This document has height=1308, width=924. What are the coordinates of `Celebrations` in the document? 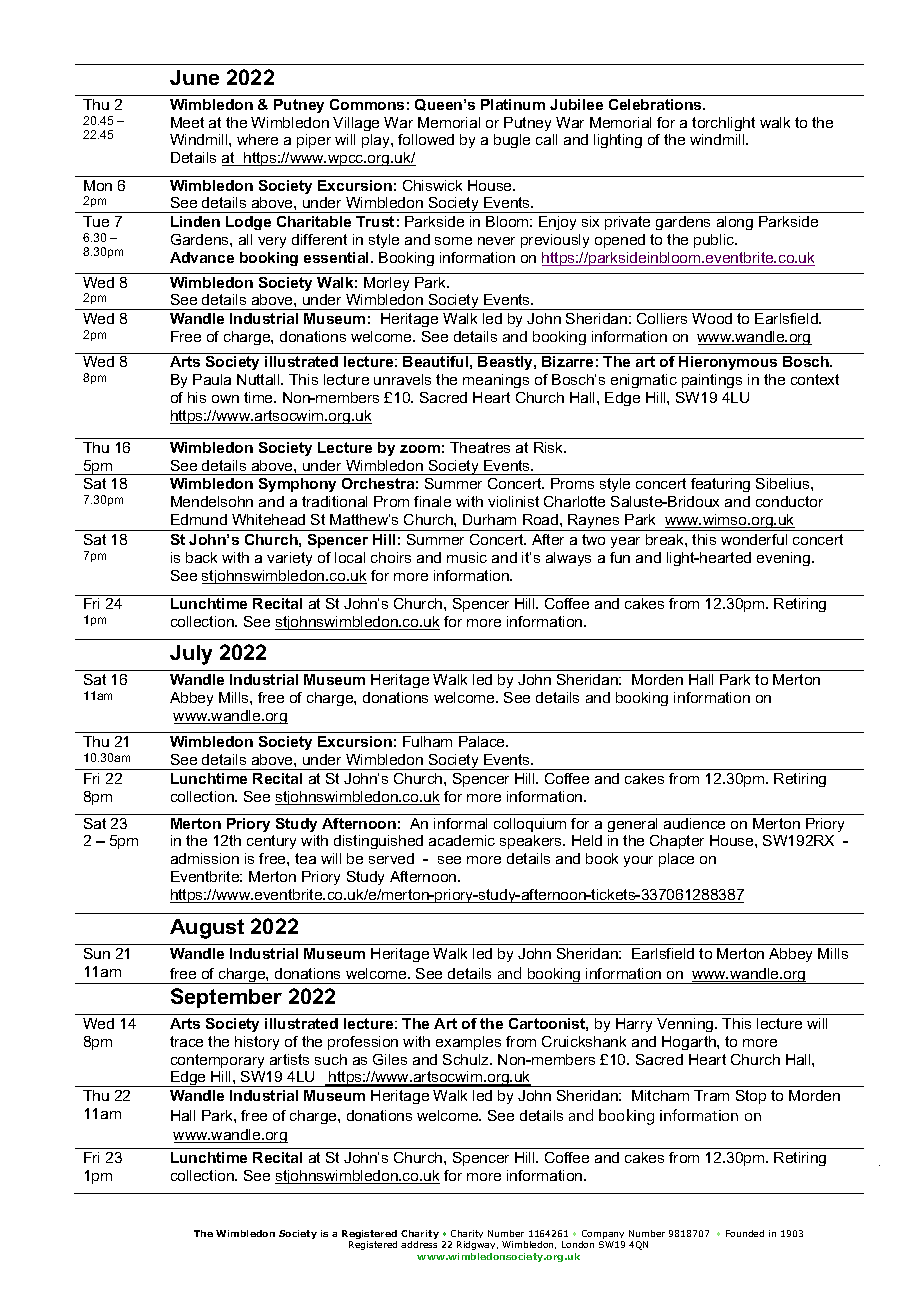 It's located at (656, 104).
